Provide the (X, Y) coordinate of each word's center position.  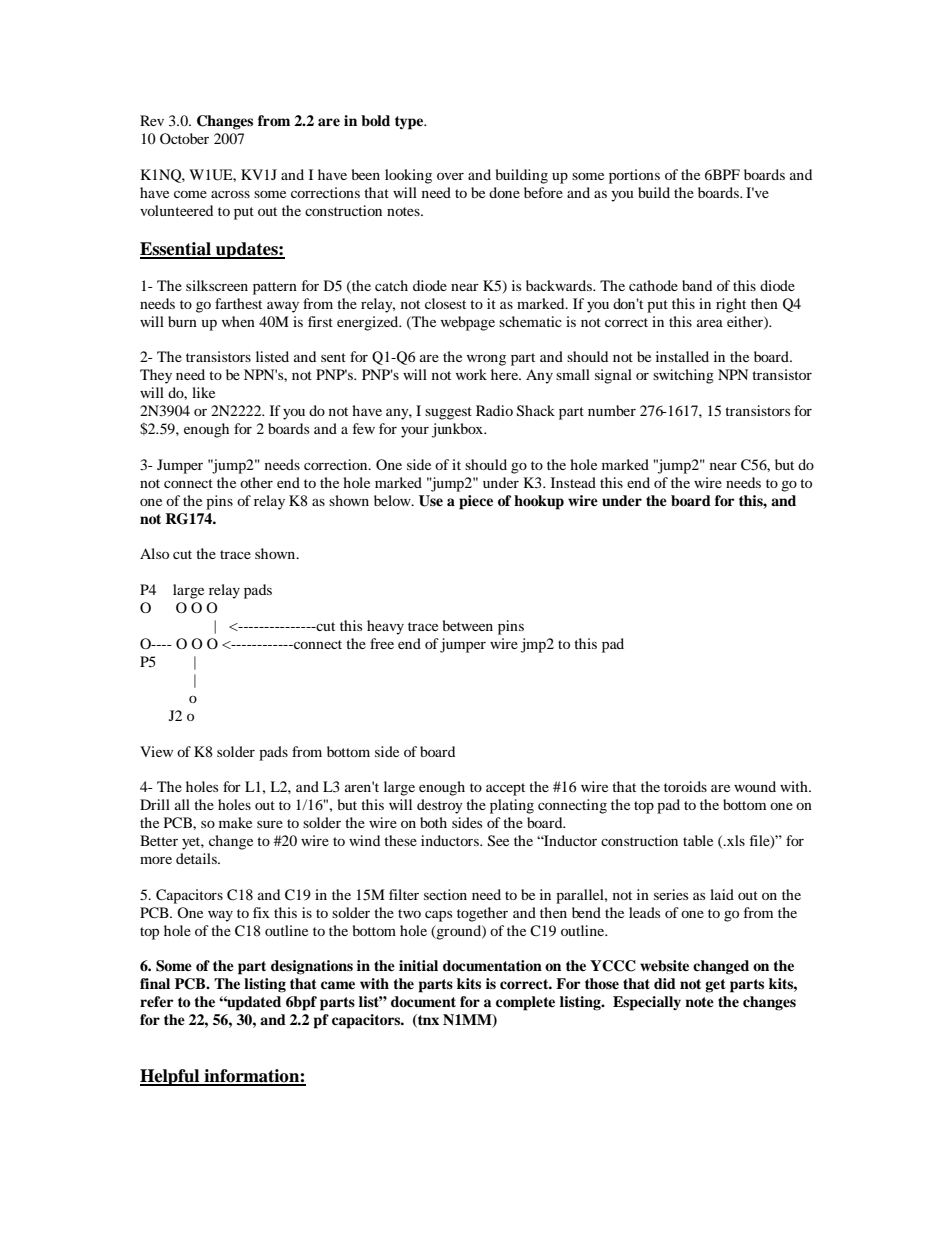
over (450, 176)
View (156, 751)
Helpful (171, 1077)
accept (505, 789)
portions (634, 176)
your (415, 432)
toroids (685, 786)
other (256, 482)
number (612, 410)
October (184, 138)
